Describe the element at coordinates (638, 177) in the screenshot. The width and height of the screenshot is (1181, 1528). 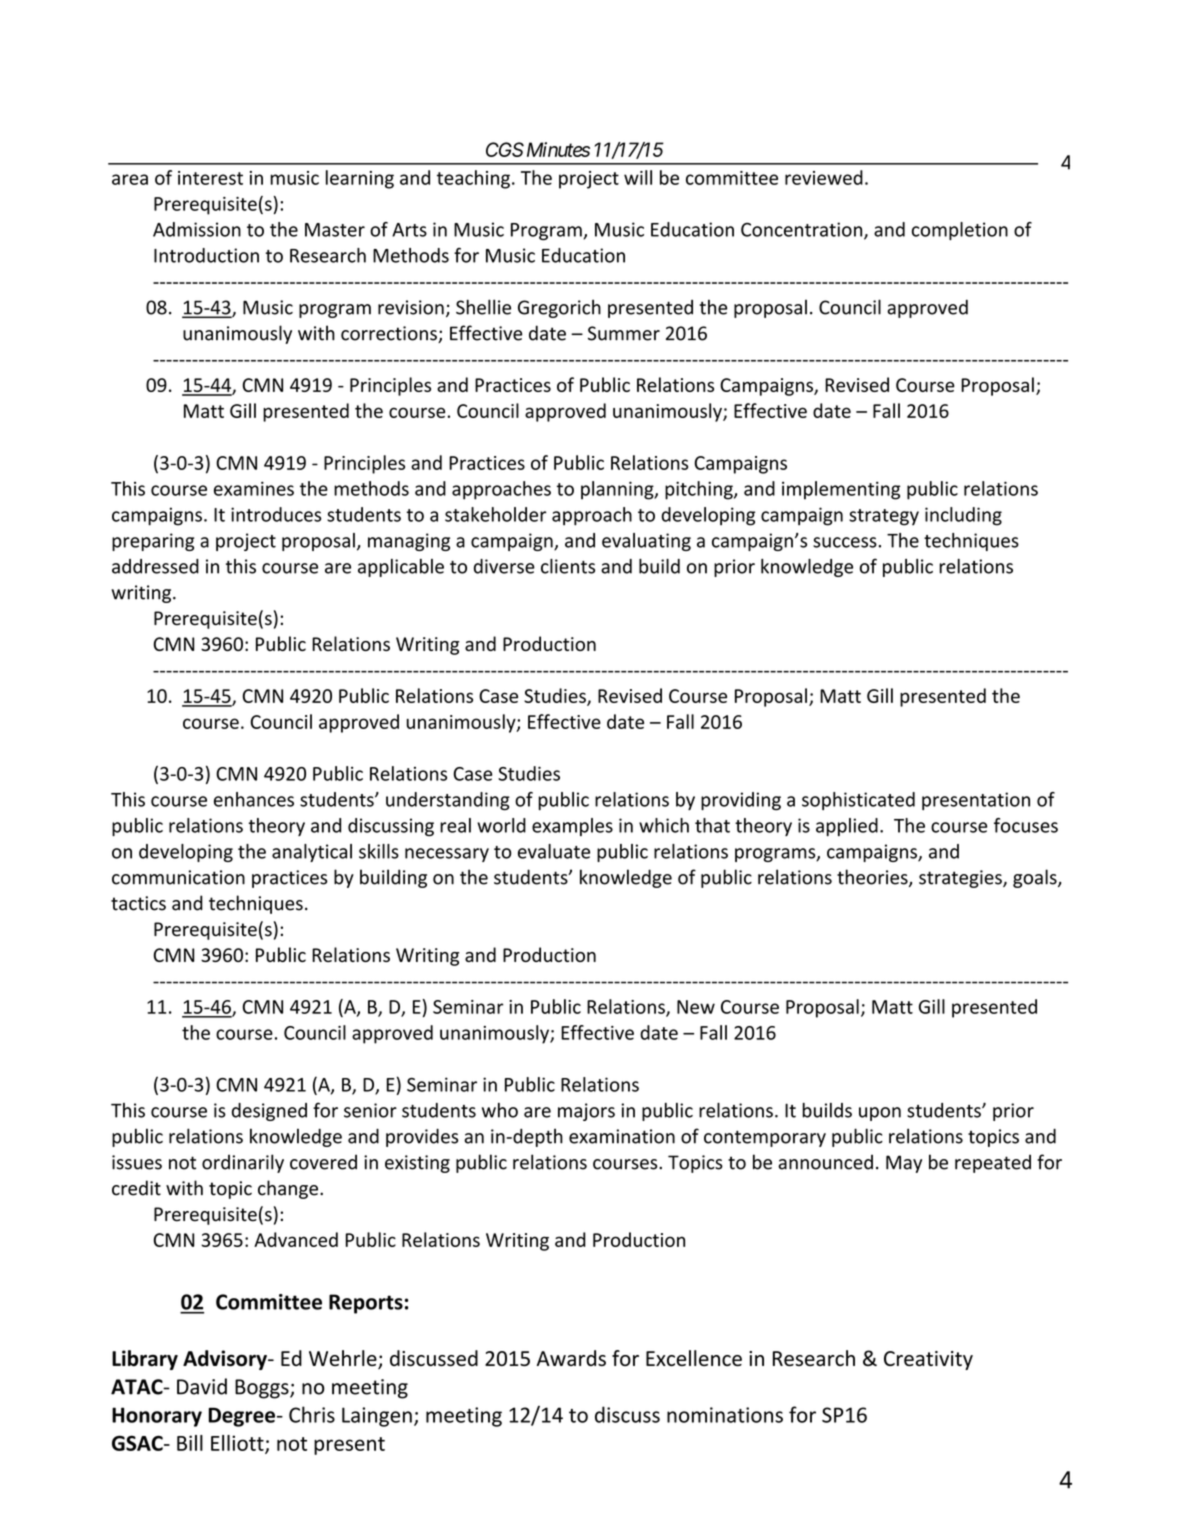
I see `will` at that location.
